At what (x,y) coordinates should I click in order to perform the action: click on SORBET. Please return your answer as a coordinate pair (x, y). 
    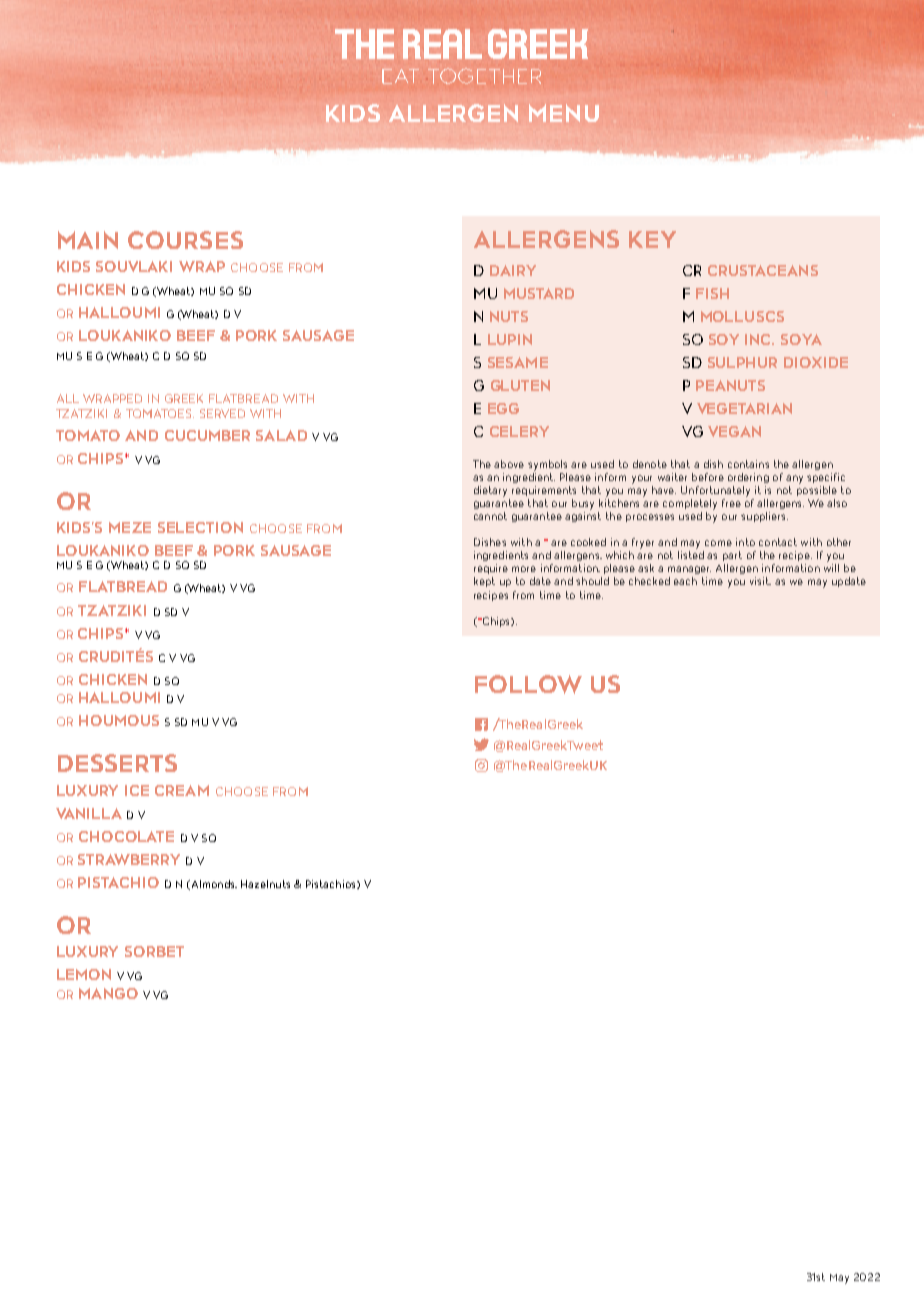
    Looking at the image, I should click on (154, 951).
